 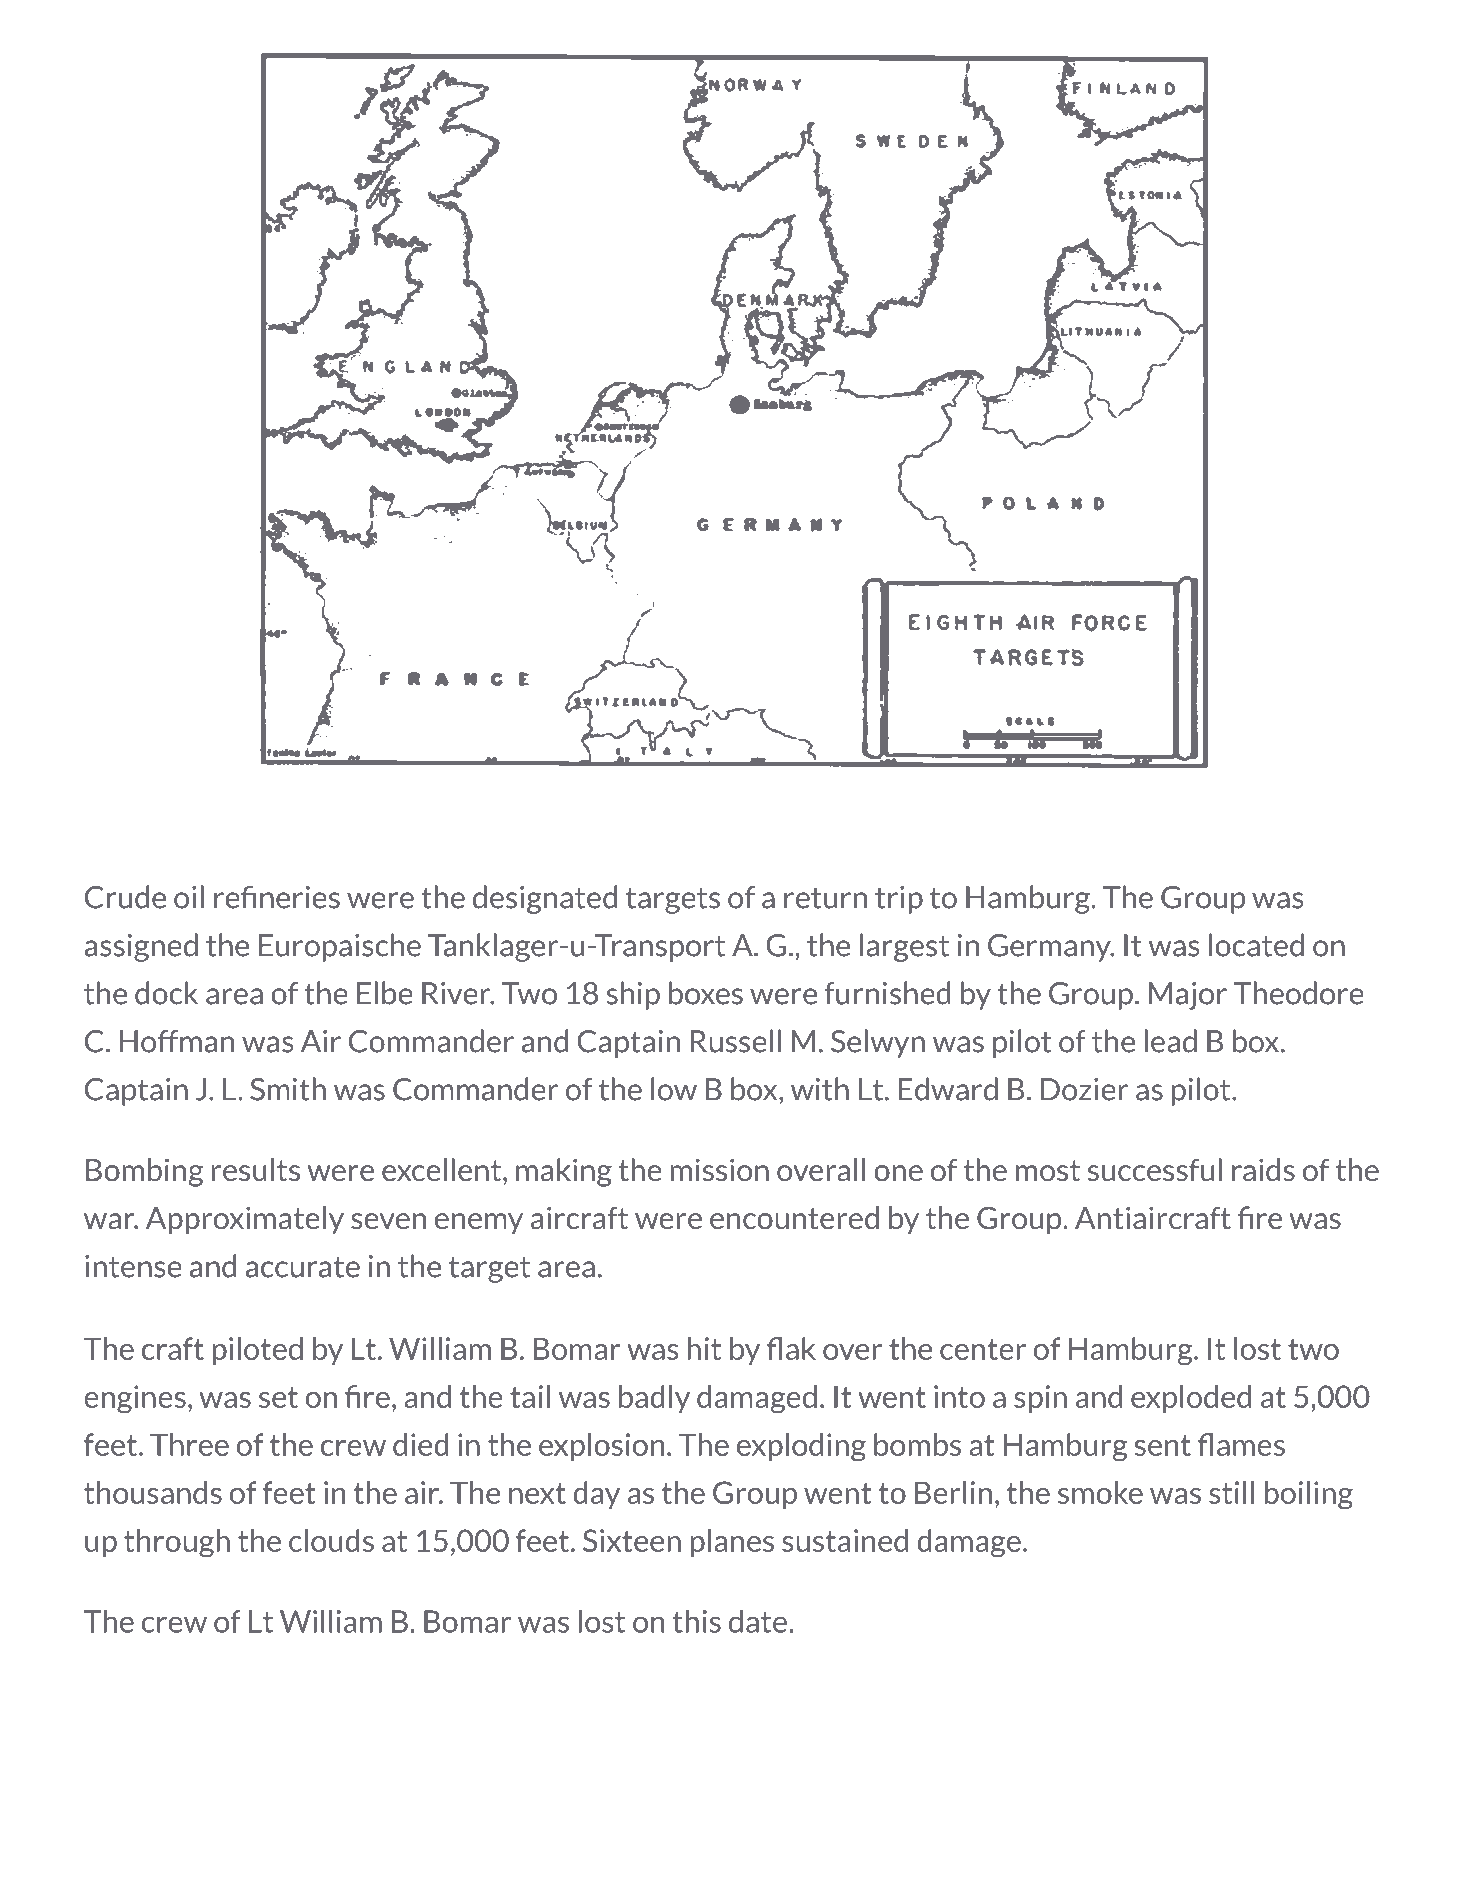 What do you see at coordinates (1191, 1399) in the page?
I see `exploded` at bounding box center [1191, 1399].
